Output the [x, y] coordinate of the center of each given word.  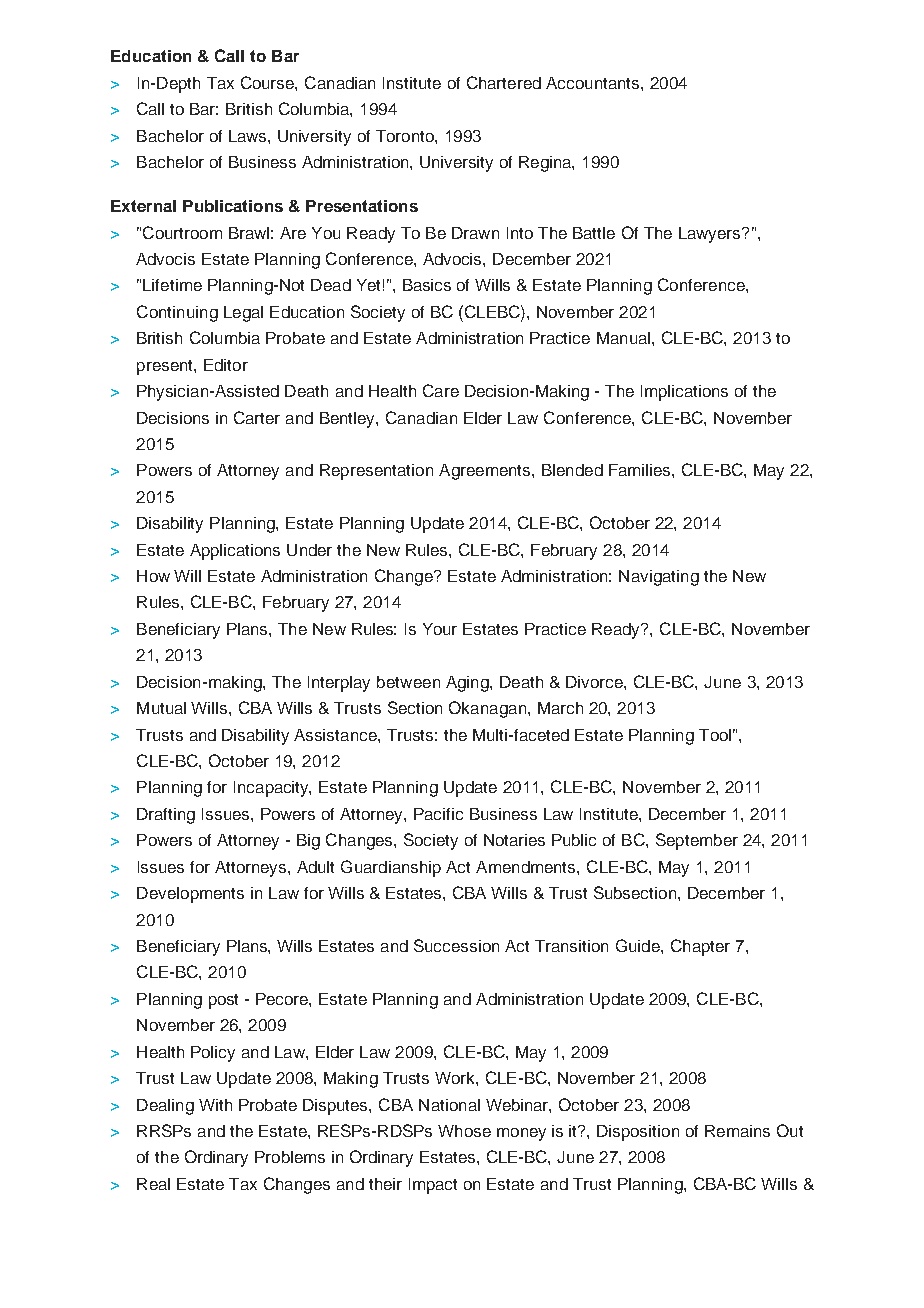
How [153, 576]
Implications [684, 393]
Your [440, 629]
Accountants [594, 83]
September [697, 841]
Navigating [659, 578]
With [215, 1105]
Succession [456, 945]
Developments [190, 895]
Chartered [504, 82]
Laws [249, 136]
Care [441, 390]
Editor [226, 365]
